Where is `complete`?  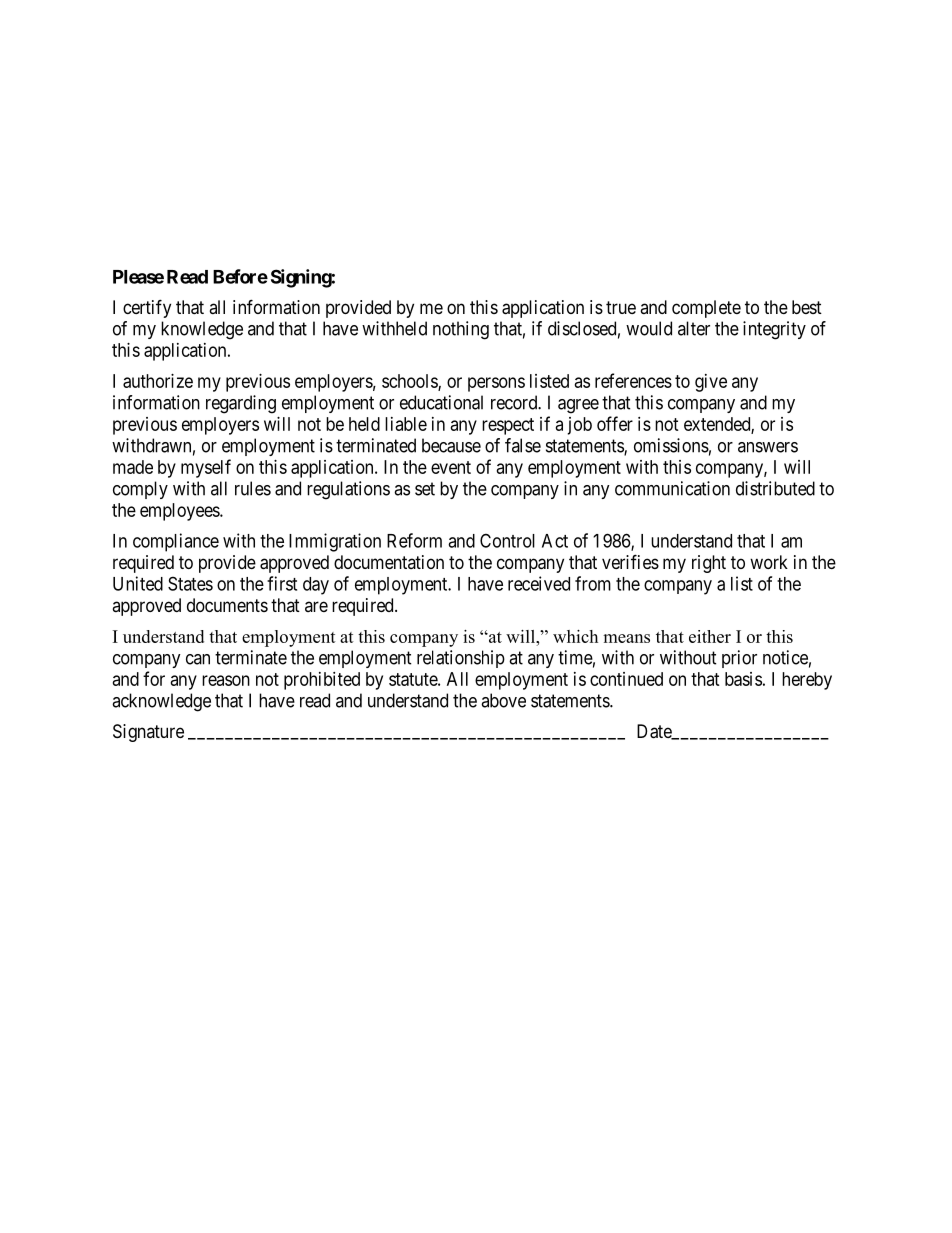
complete is located at coordinates (706, 309).
